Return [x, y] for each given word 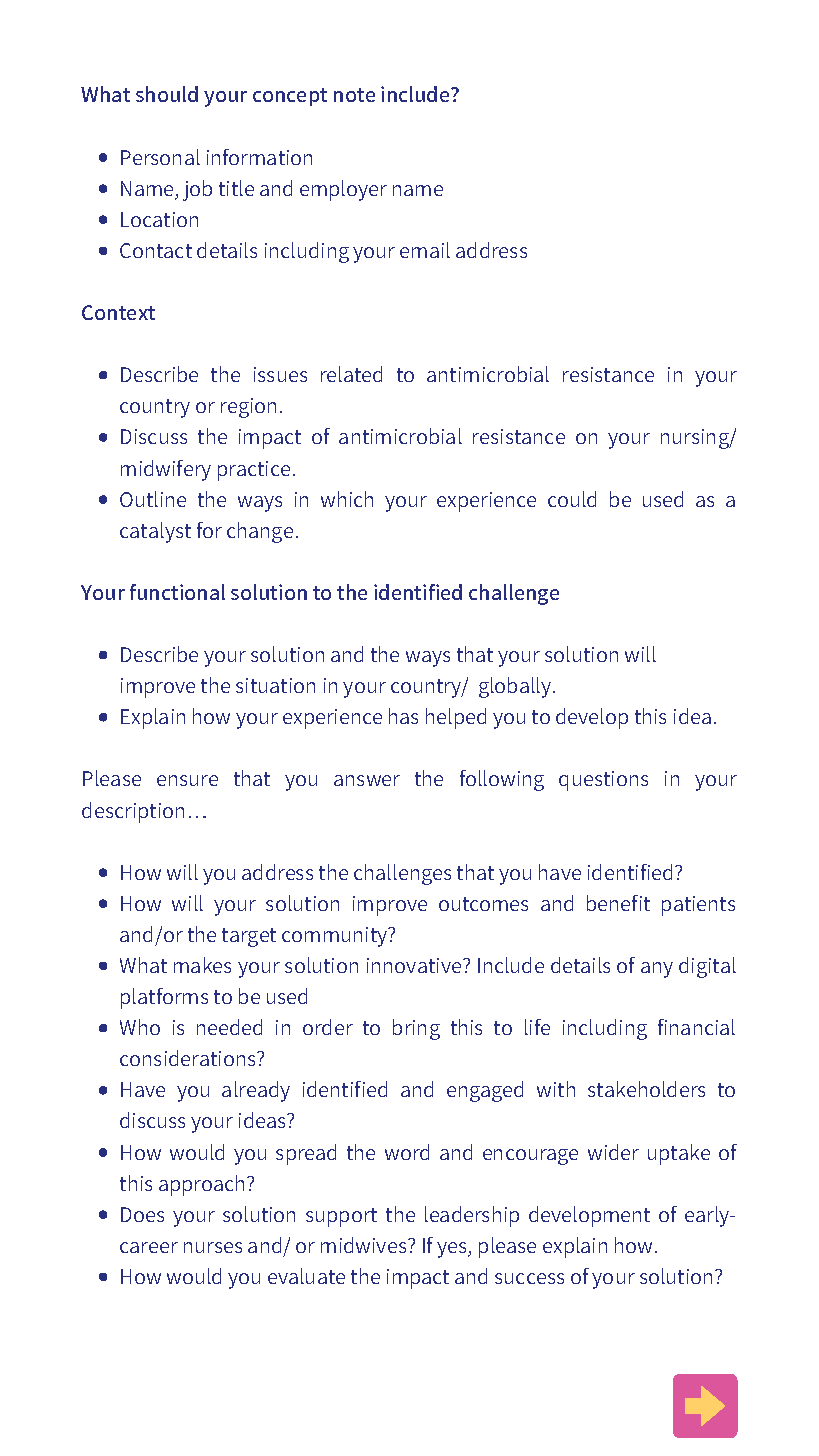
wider [613, 1152]
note [354, 95]
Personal [160, 157]
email [425, 250]
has [403, 716]
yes [453, 1250]
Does [142, 1214]
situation [275, 685]
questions [603, 781]
